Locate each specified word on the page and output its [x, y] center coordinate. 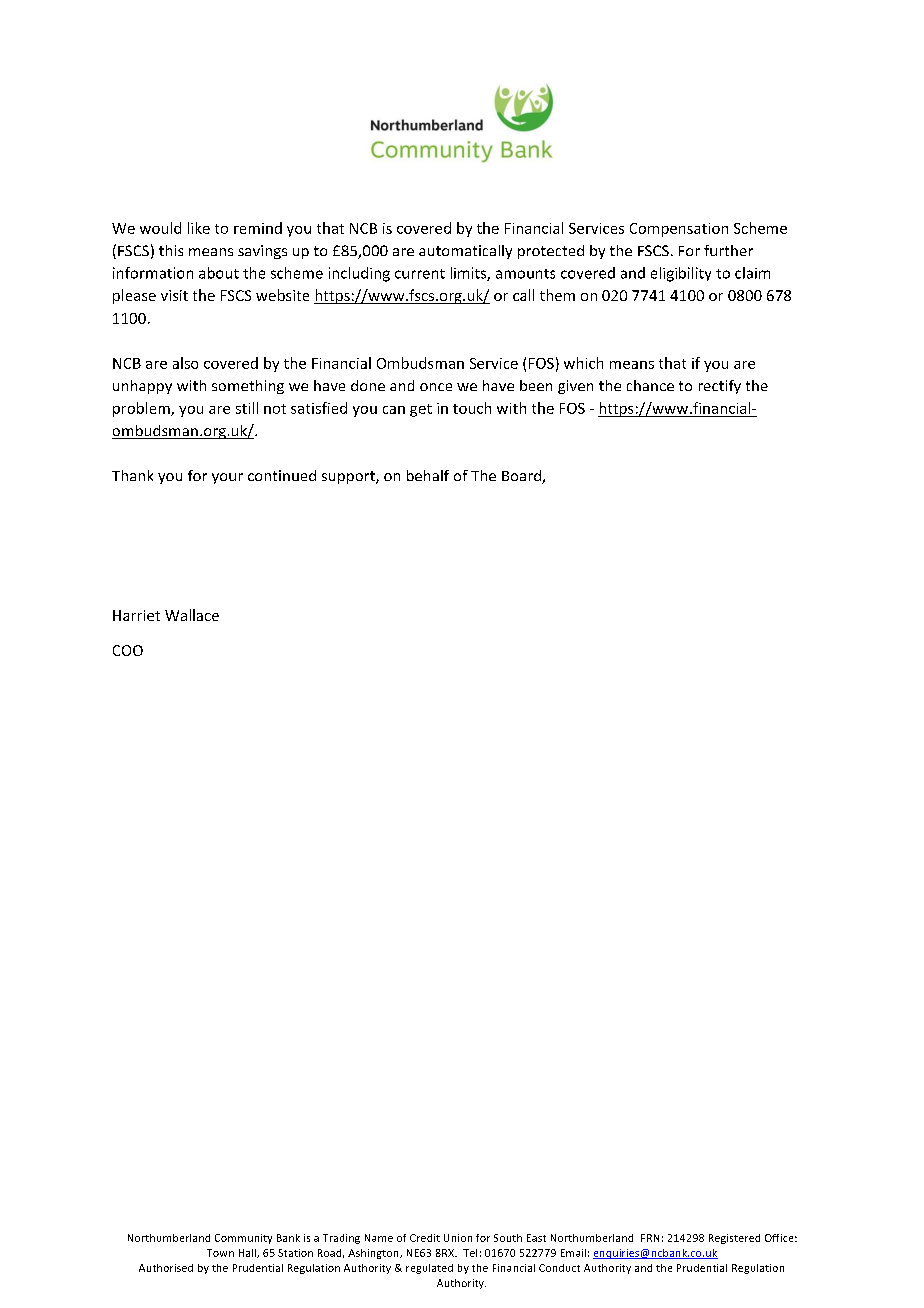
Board [522, 477]
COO [128, 650]
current [420, 274]
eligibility [681, 274]
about [219, 273]
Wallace [192, 615]
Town [220, 1253]
